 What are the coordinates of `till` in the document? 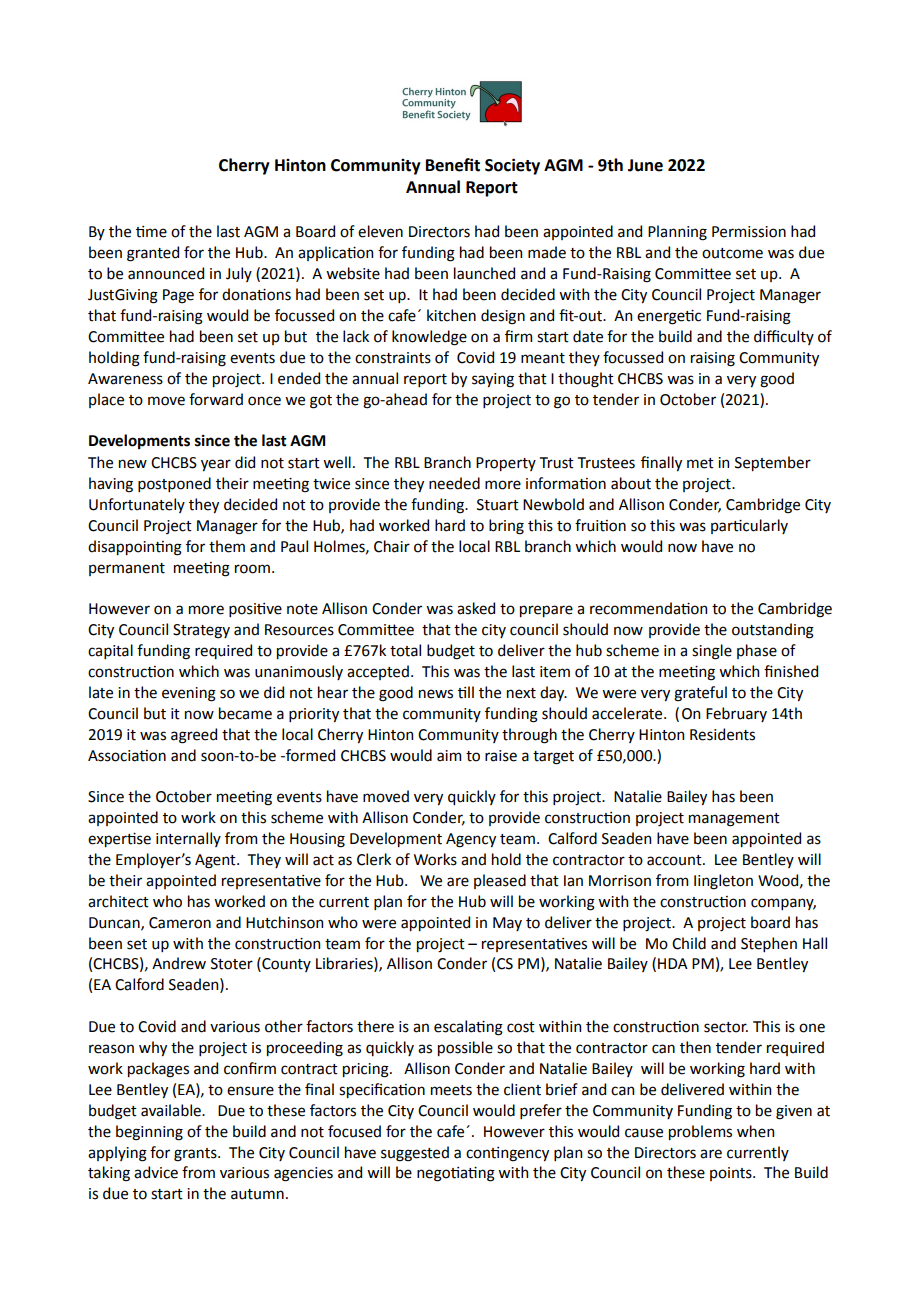 It's located at (466, 692).
